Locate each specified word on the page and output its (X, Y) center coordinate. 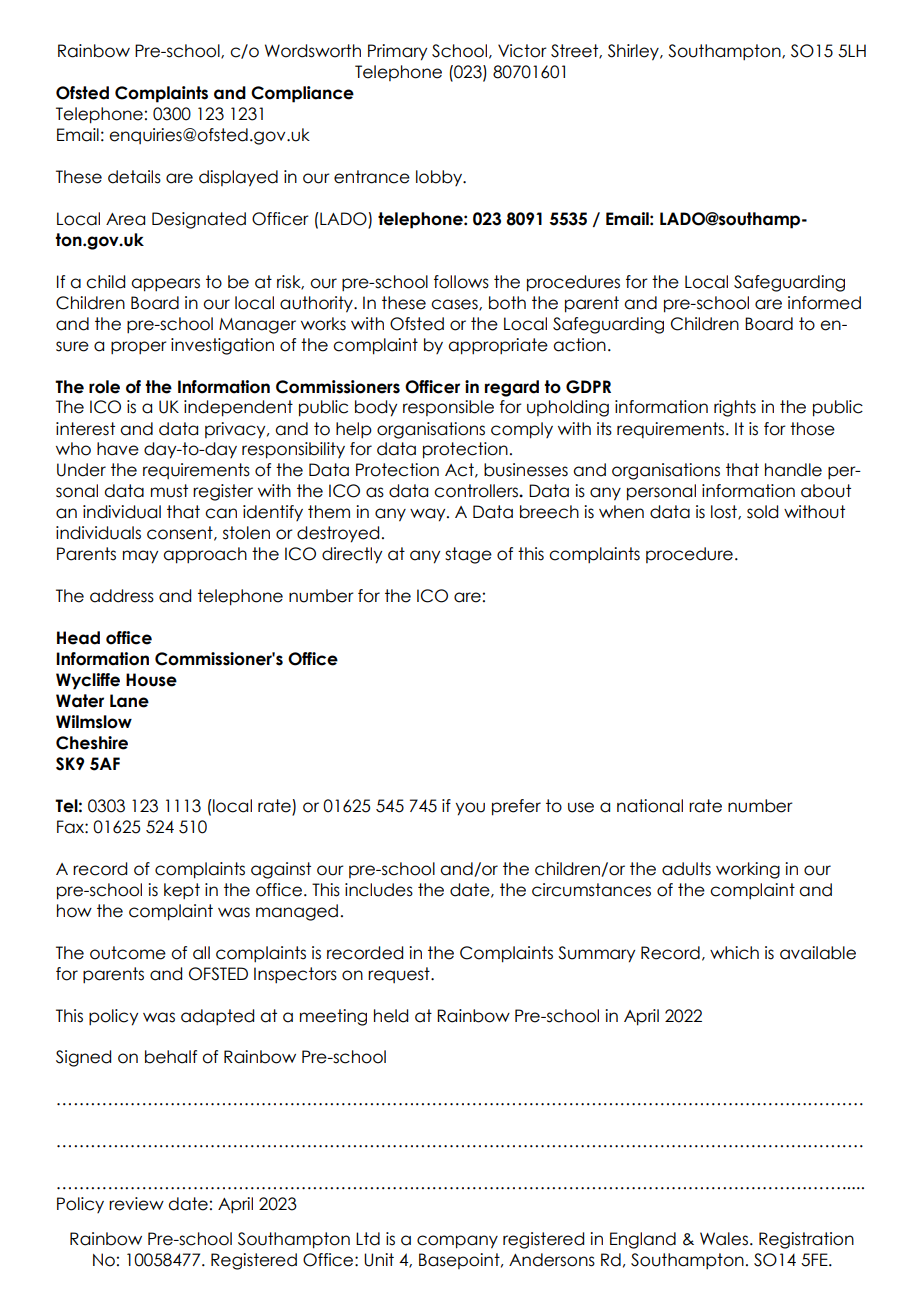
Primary (397, 52)
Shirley (634, 52)
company (457, 1242)
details (134, 177)
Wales (724, 1239)
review (136, 1204)
